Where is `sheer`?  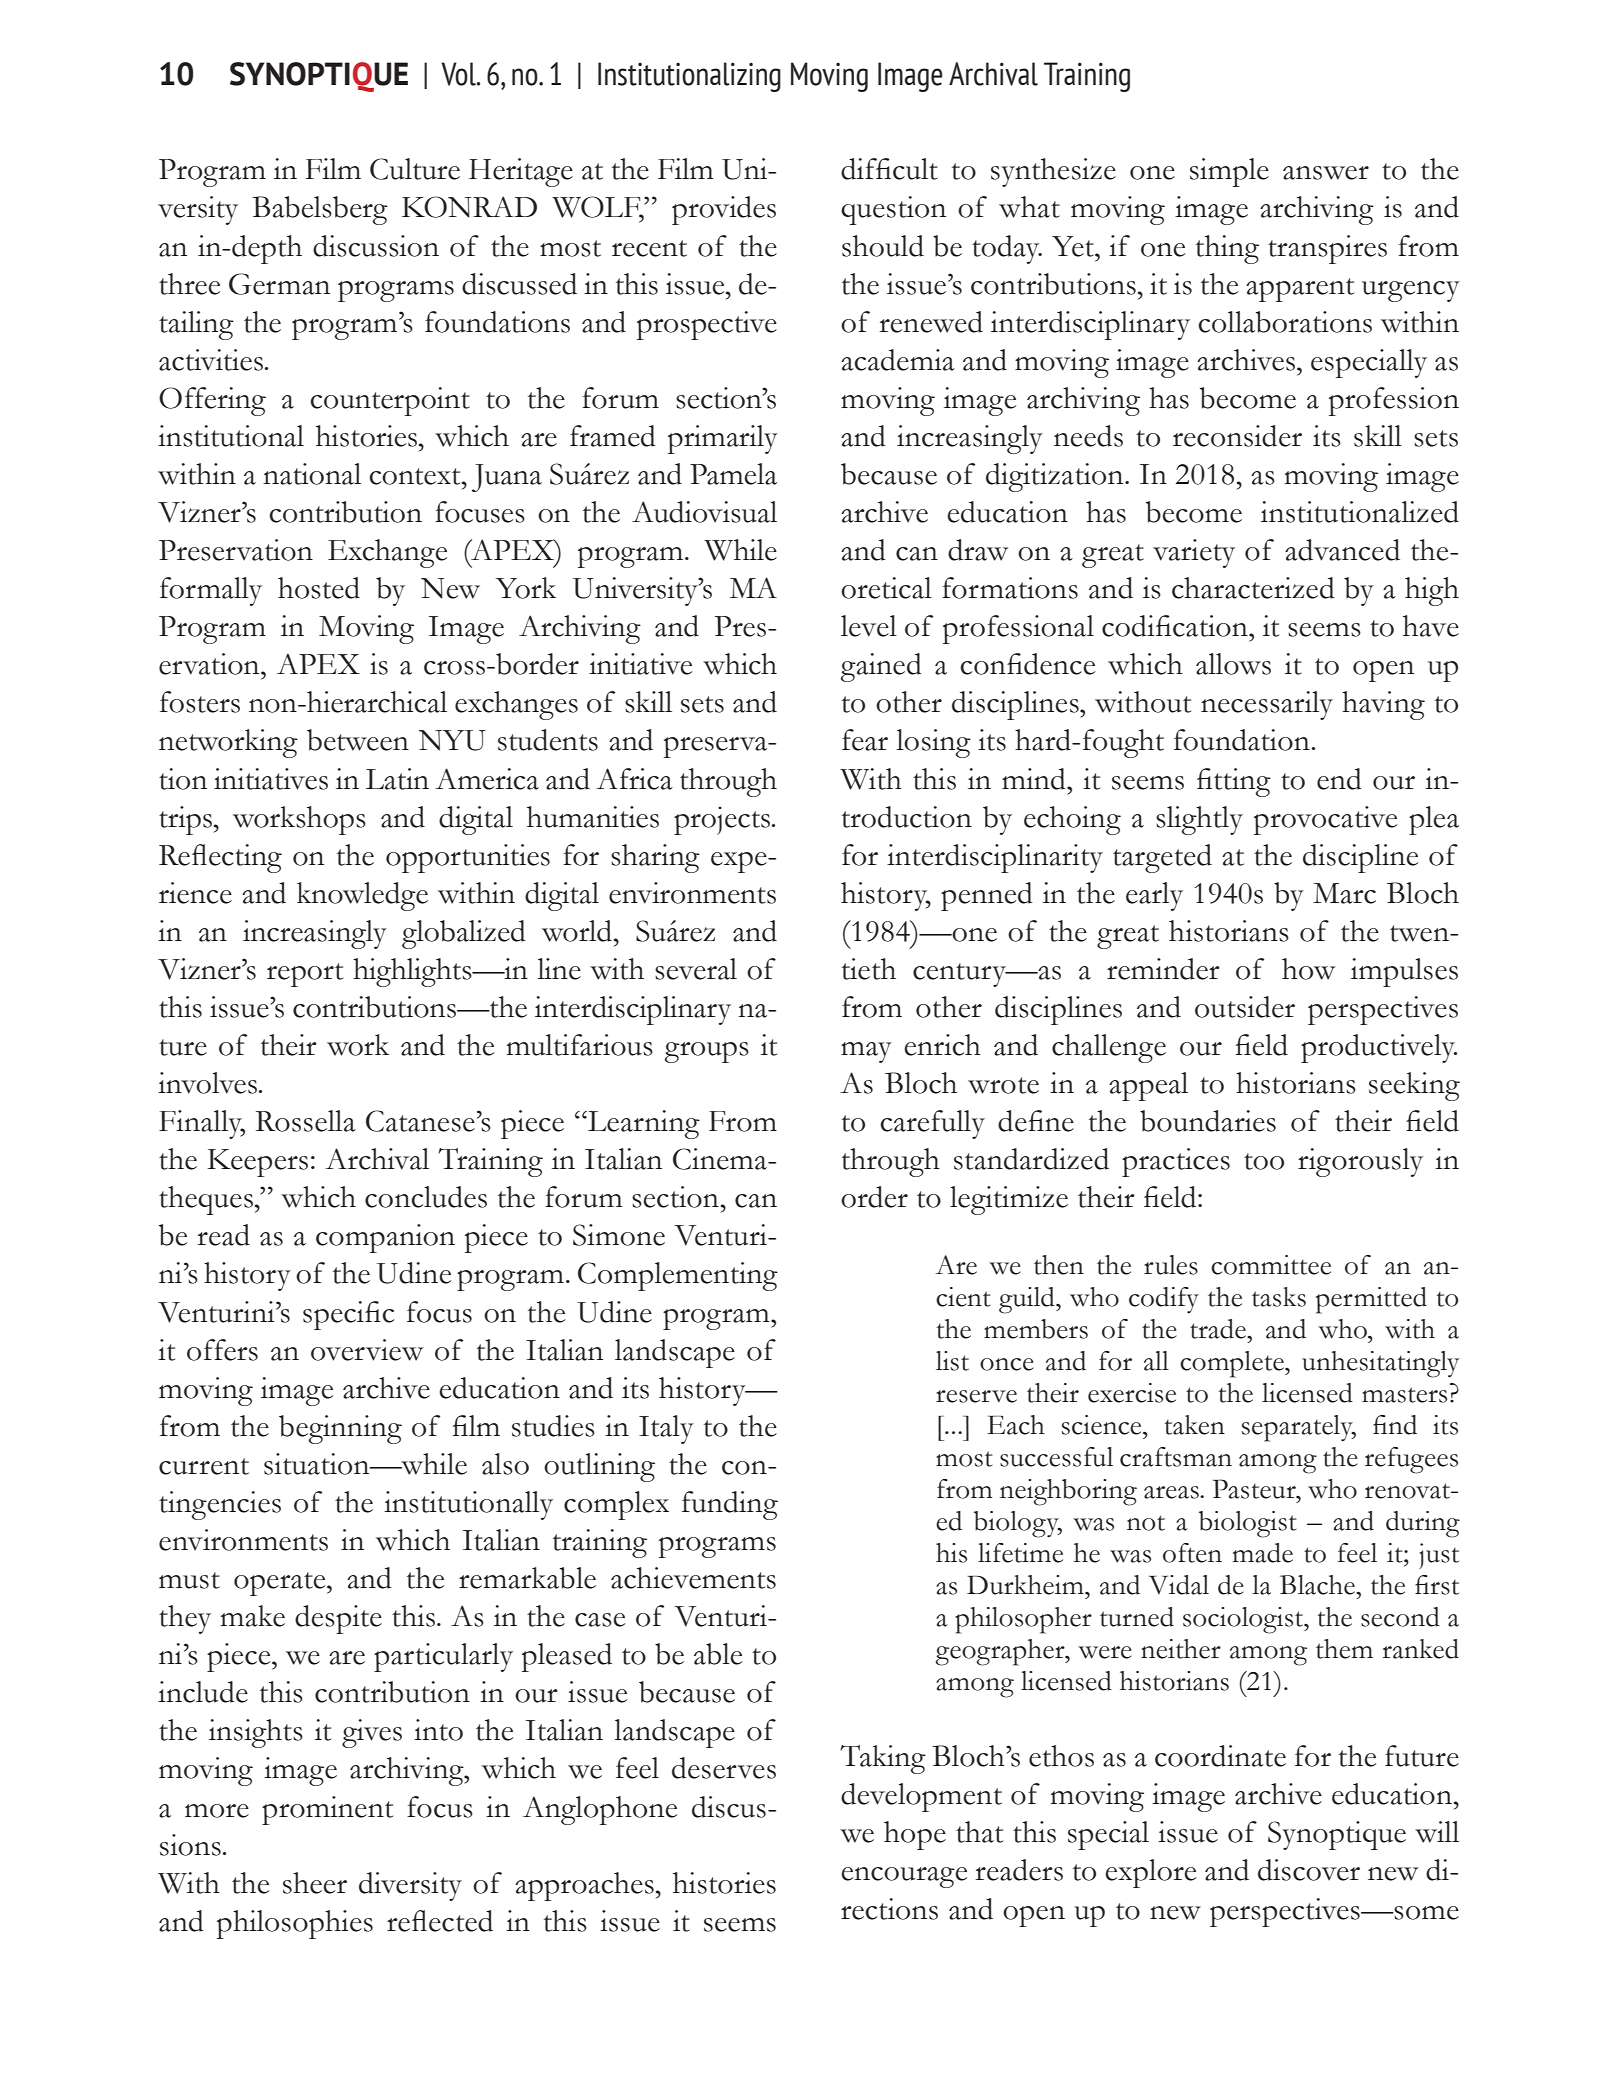
sheer is located at coordinates (315, 1883).
